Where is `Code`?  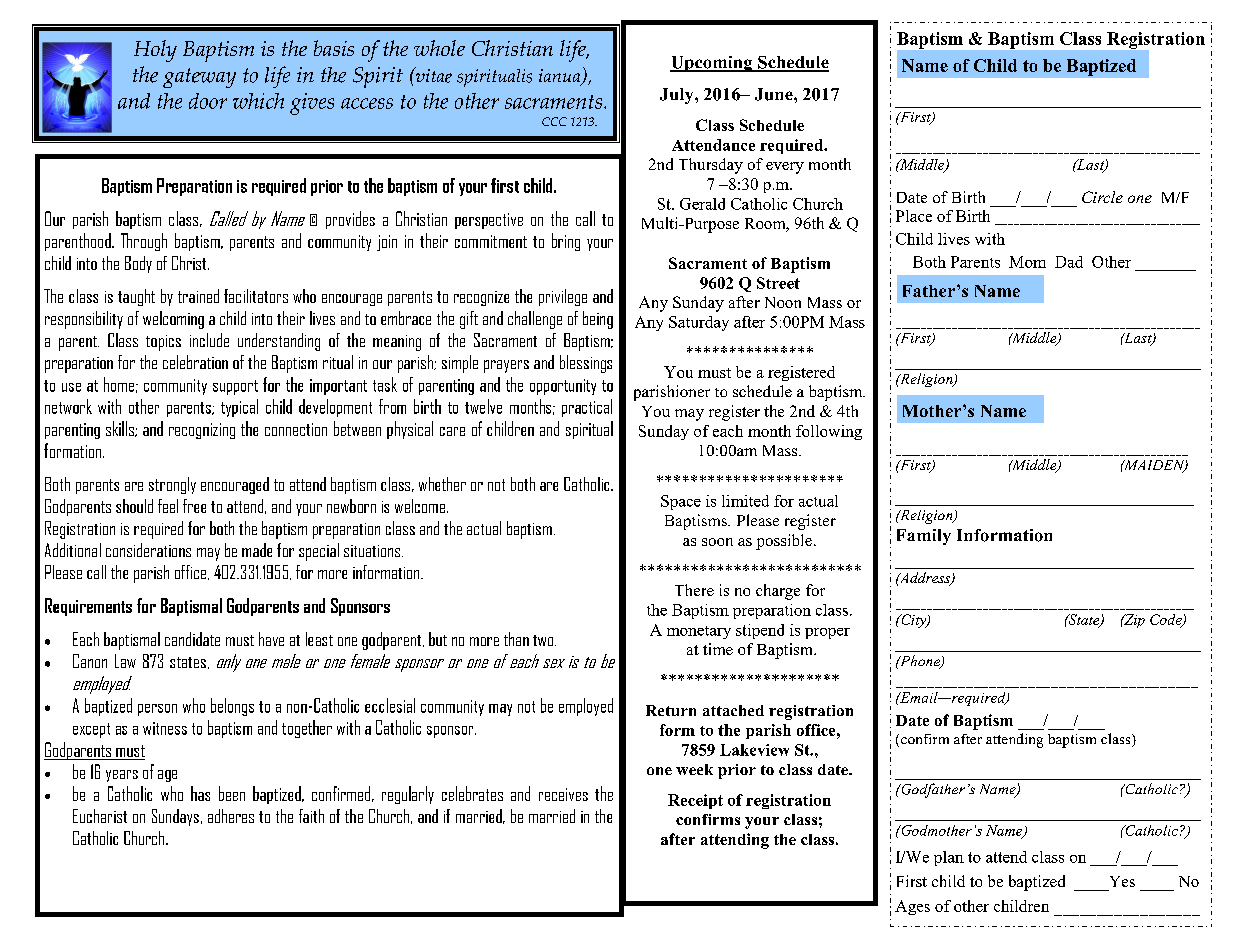
Code is located at coordinates (1167, 620).
